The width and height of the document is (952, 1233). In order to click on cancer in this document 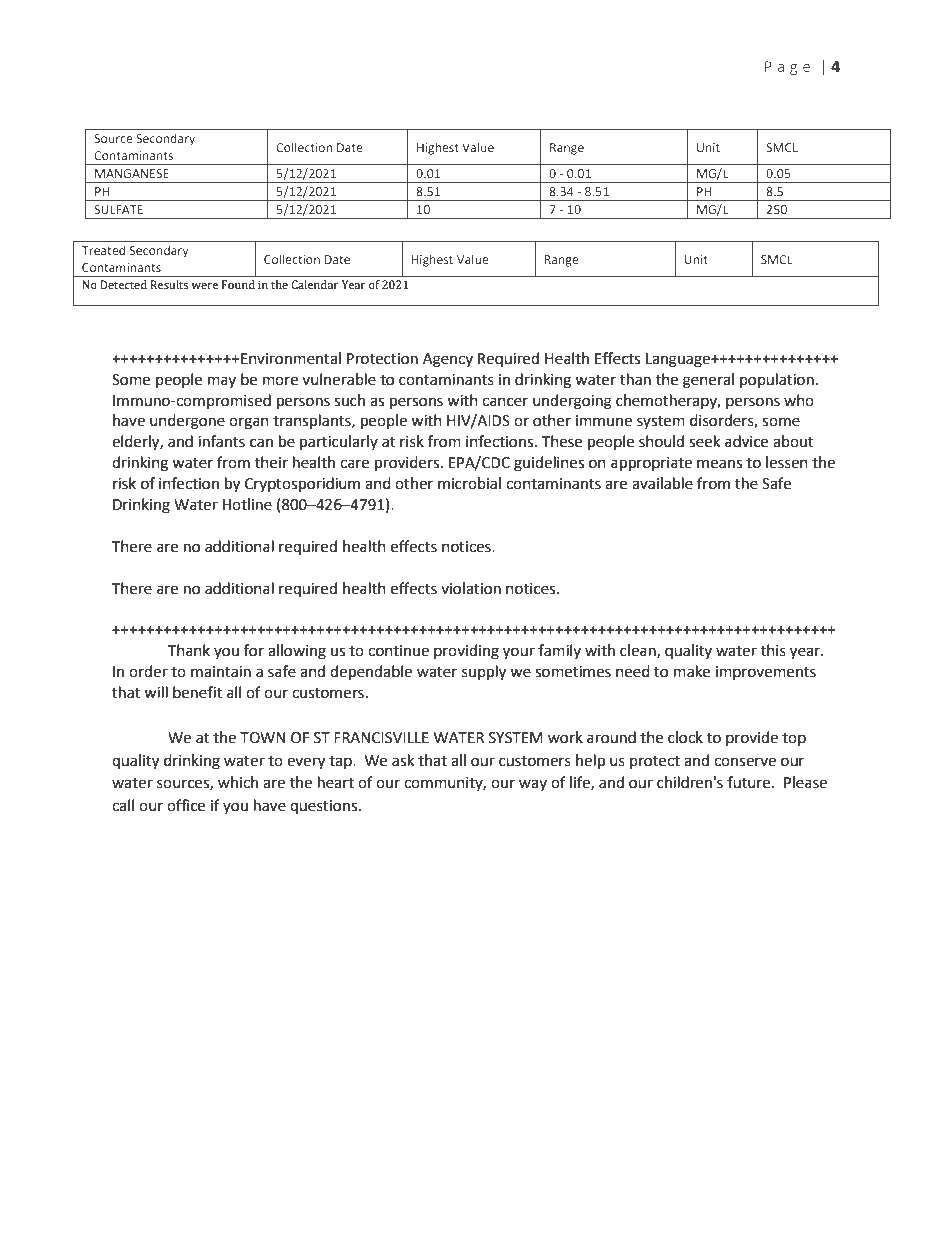, I will do `click(505, 402)`.
